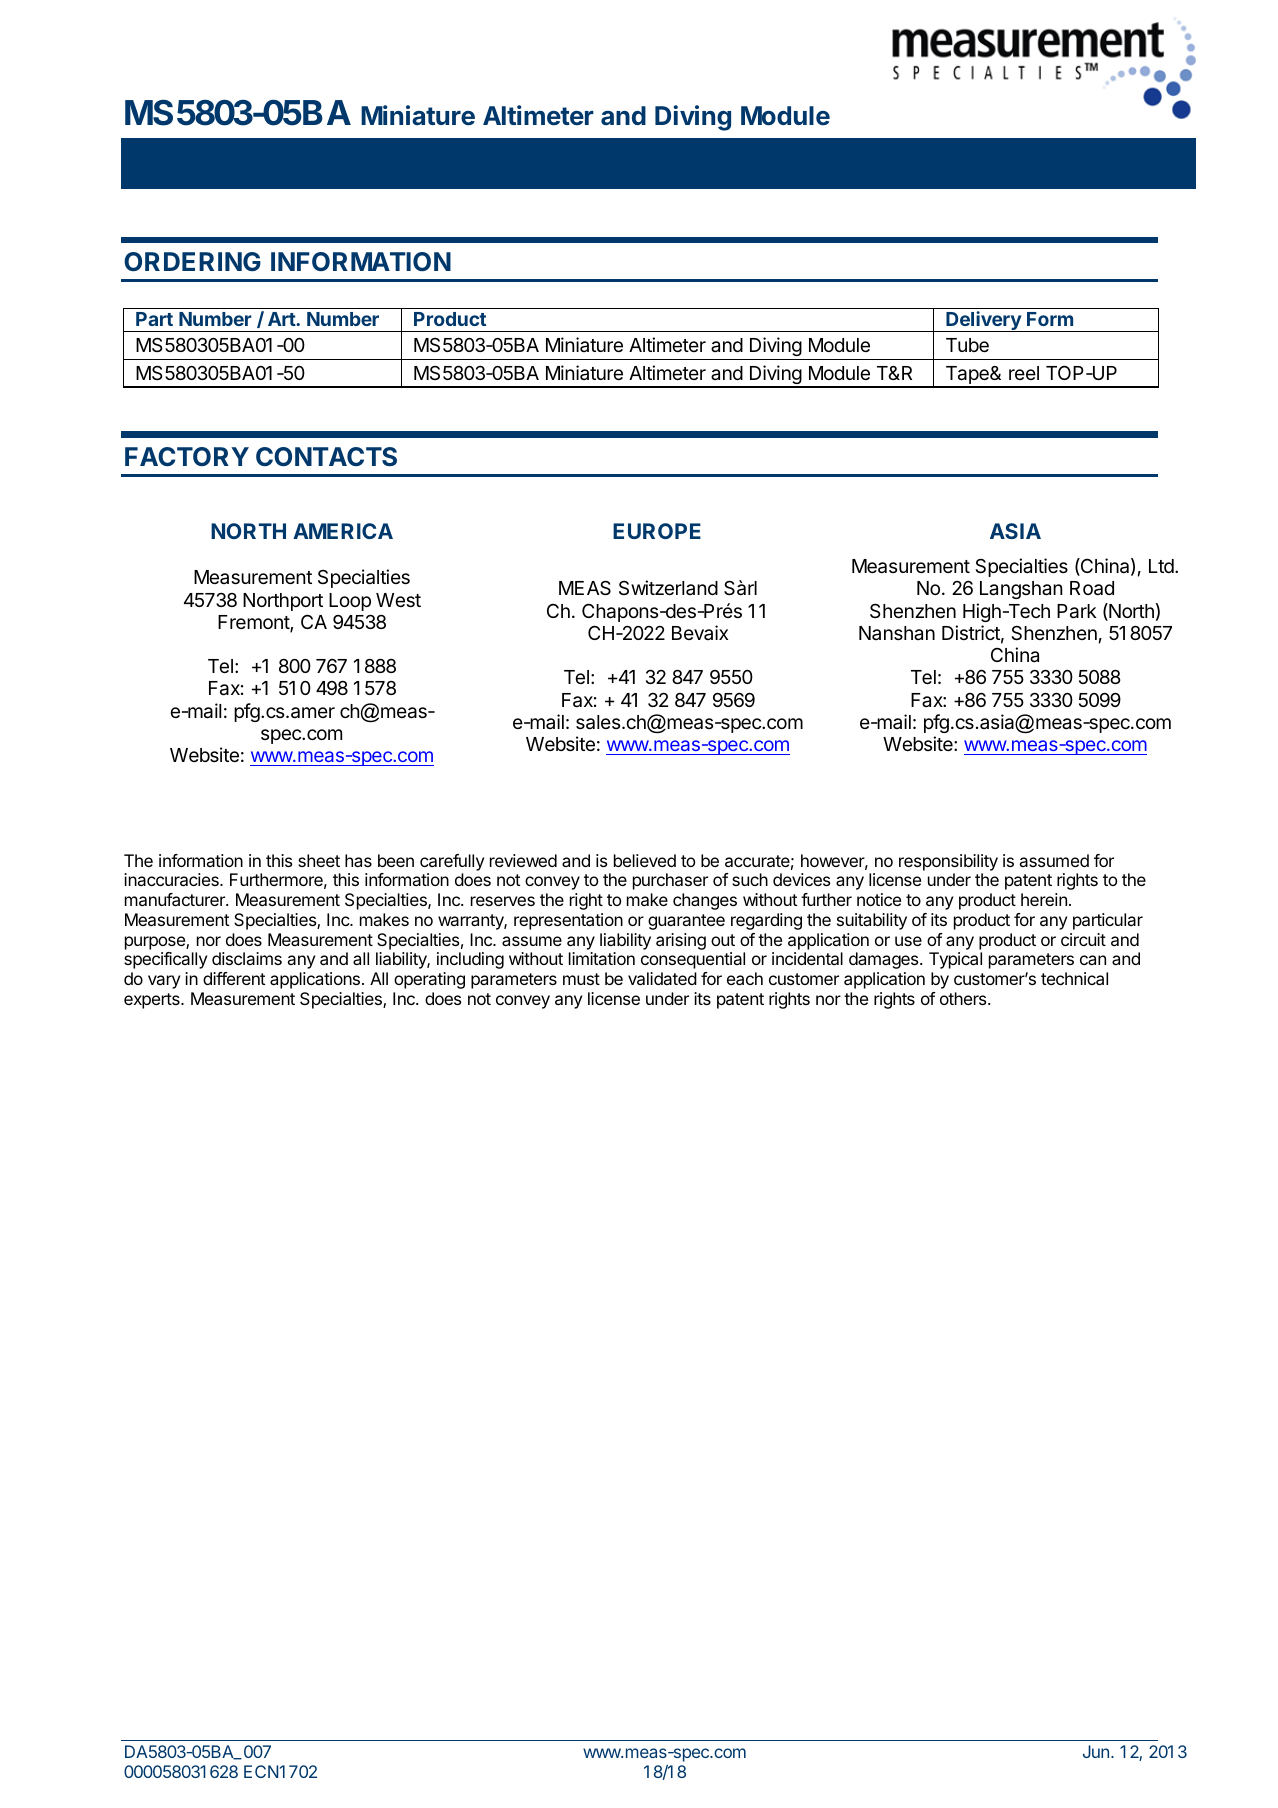 Image resolution: width=1278 pixels, height=1808 pixels. I want to click on must, so click(581, 979).
